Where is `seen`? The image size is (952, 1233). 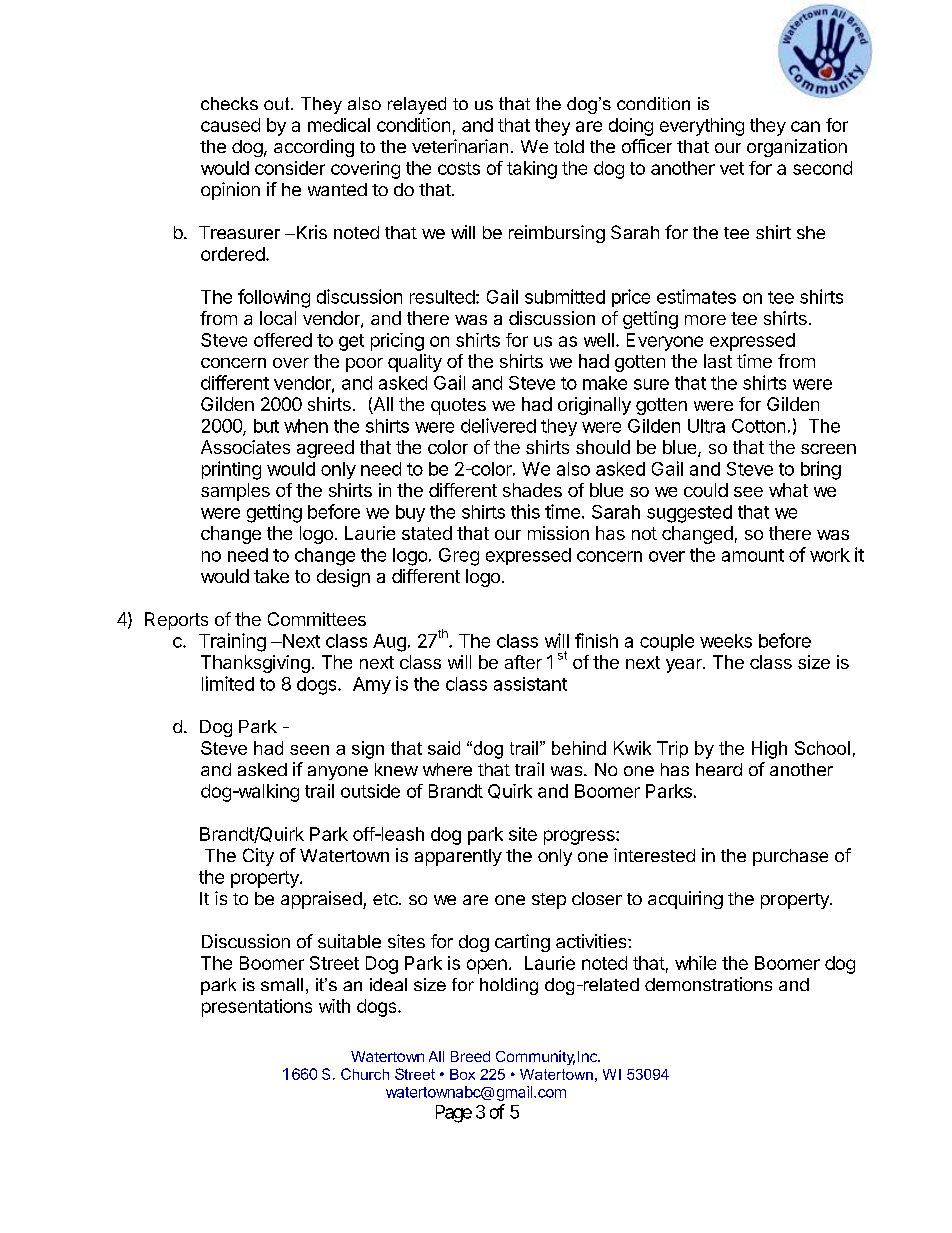 seen is located at coordinates (309, 750).
